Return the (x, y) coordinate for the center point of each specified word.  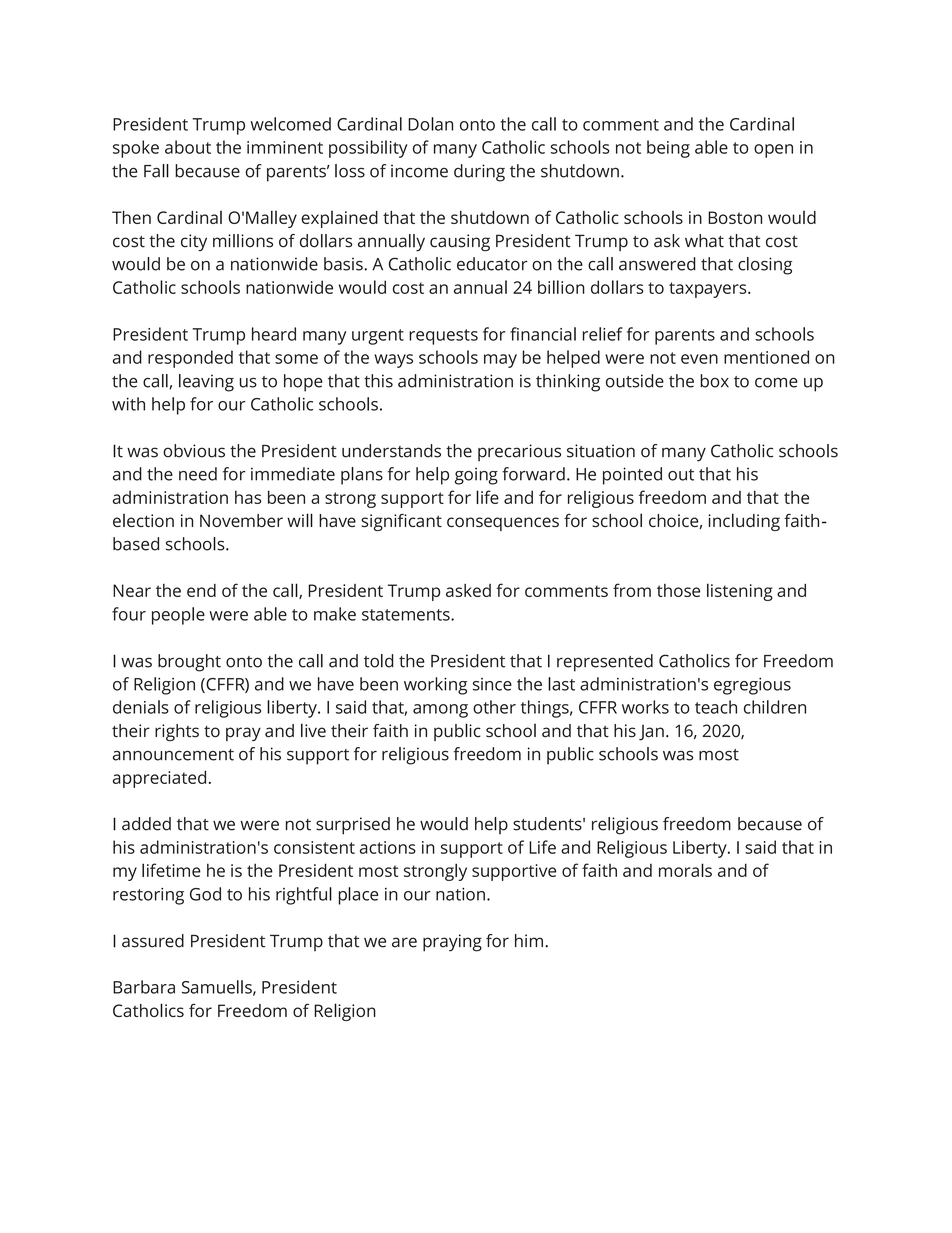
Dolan (430, 124)
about (188, 147)
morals (685, 870)
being (668, 149)
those (678, 590)
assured (153, 941)
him (529, 940)
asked (468, 590)
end (201, 590)
